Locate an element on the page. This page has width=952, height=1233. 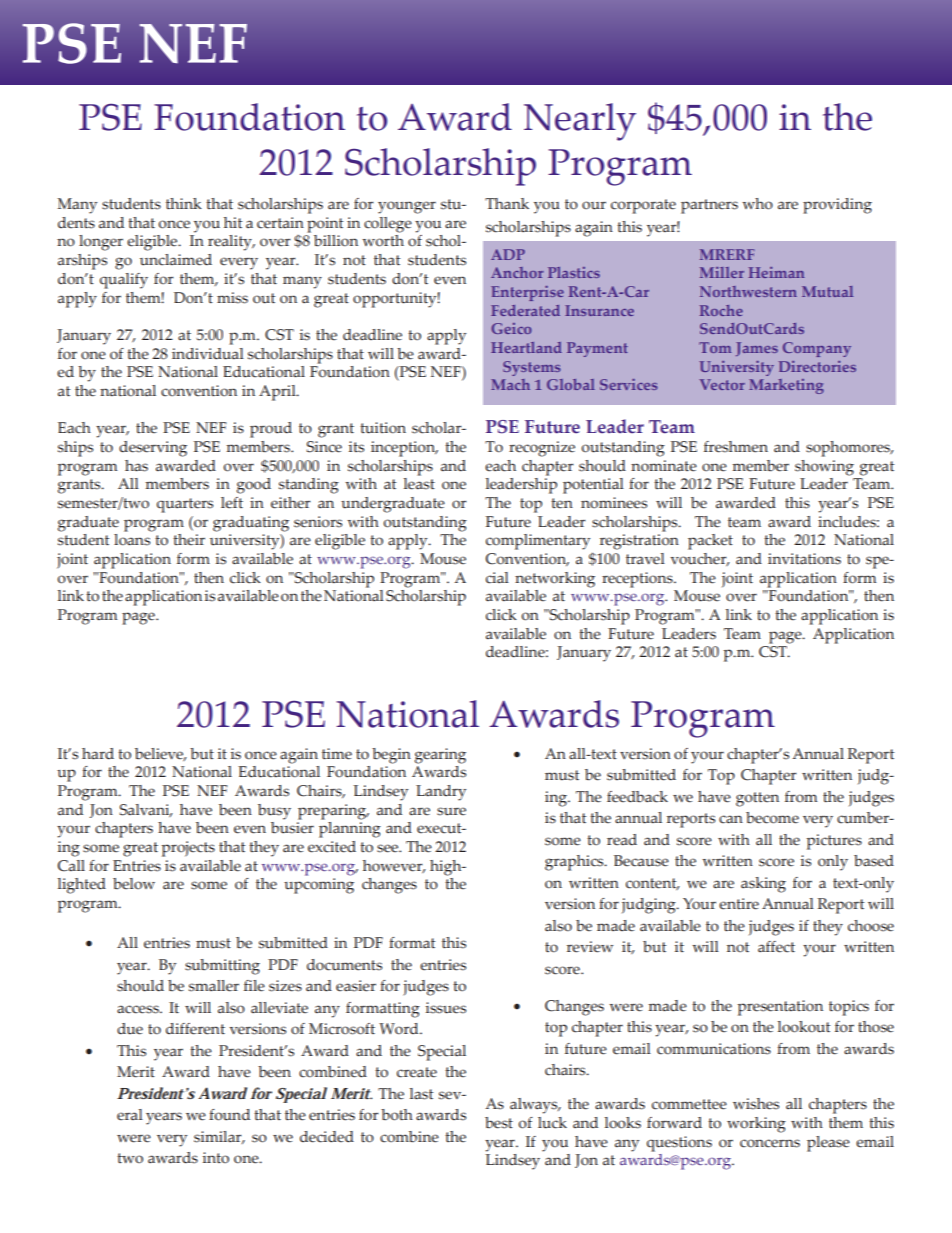
their is located at coordinates (189, 540).
